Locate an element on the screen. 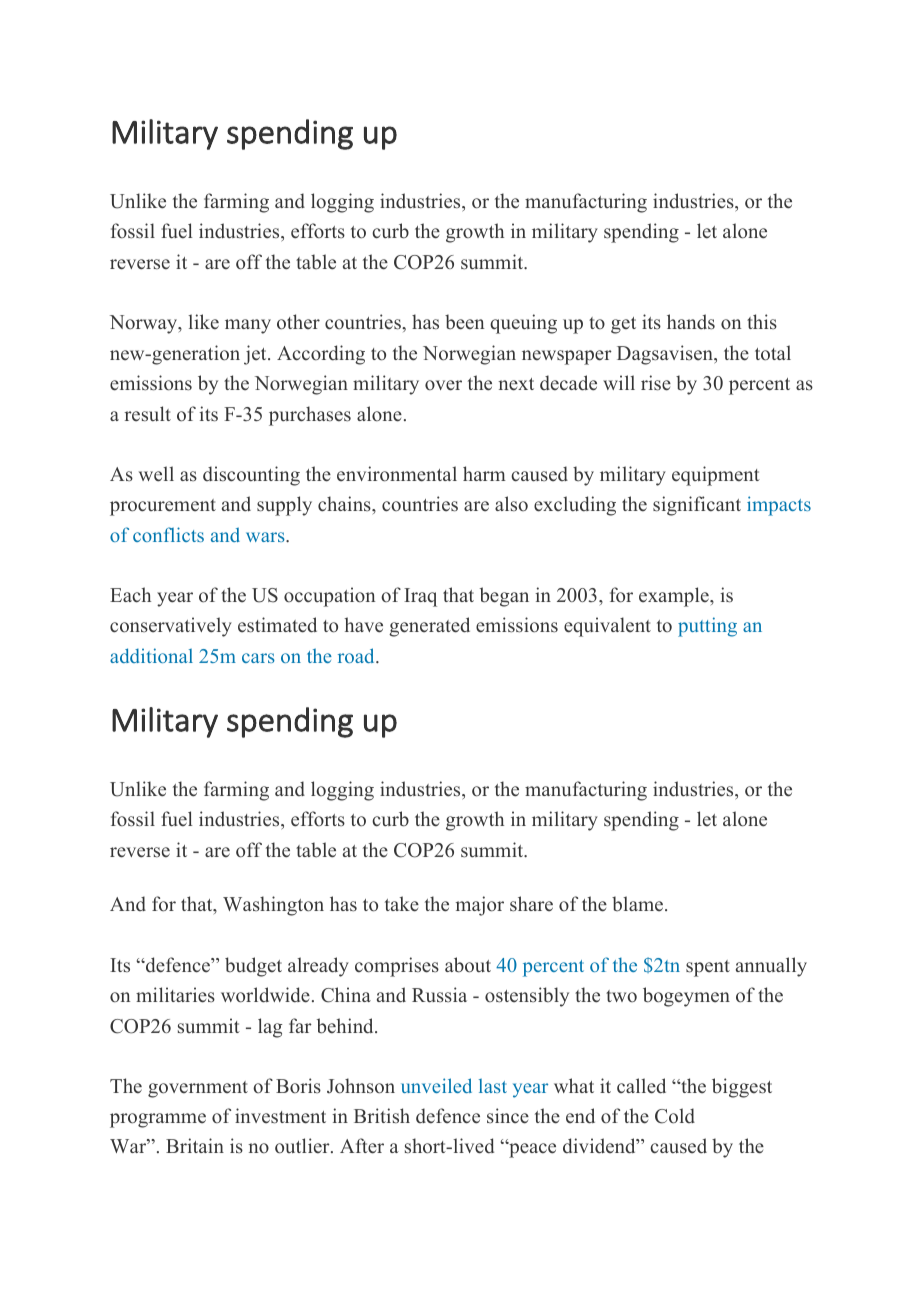  Britain is located at coordinates (195, 1145).
